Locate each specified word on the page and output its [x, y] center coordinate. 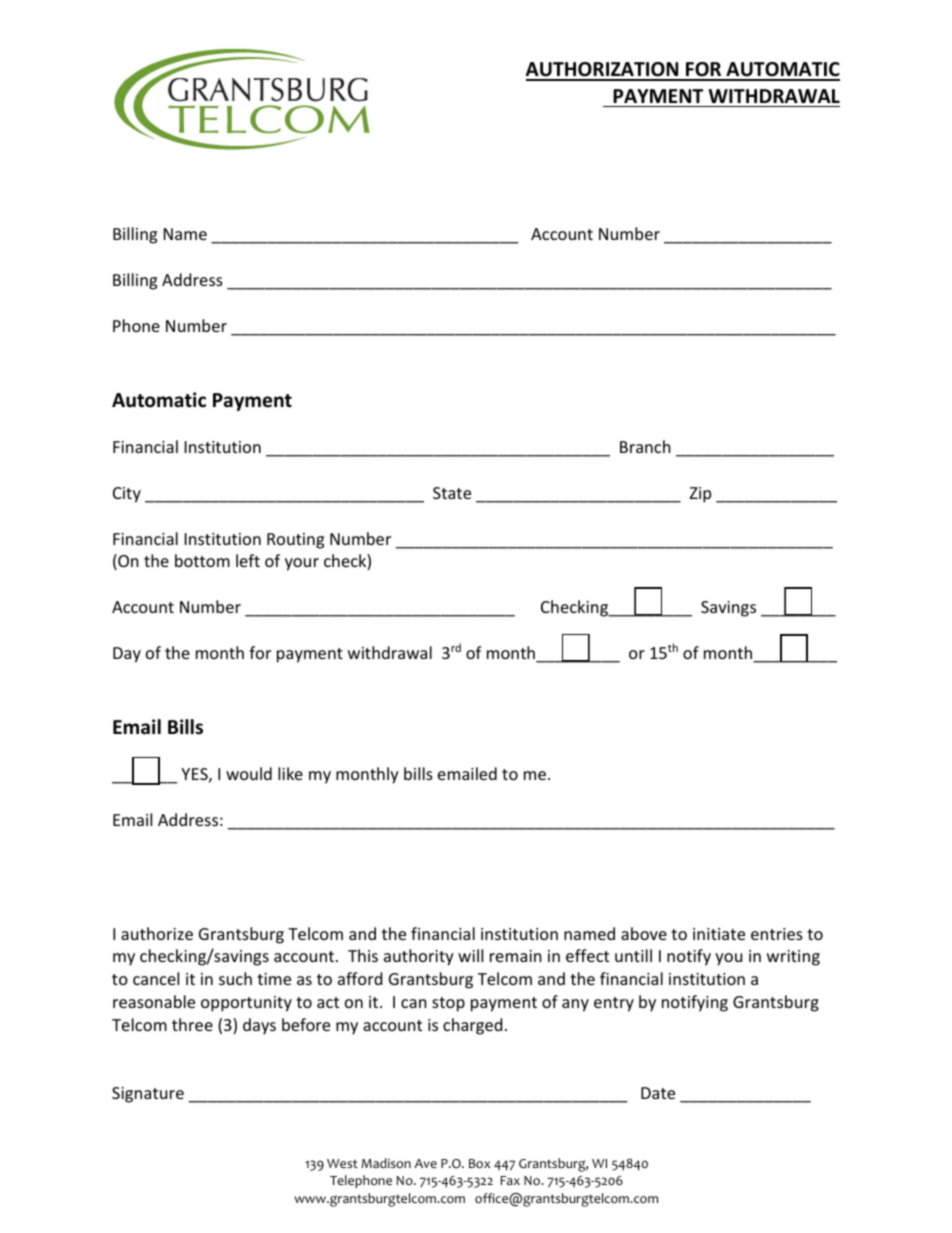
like [290, 773]
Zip [700, 495]
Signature [148, 1095]
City [127, 495]
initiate [719, 934]
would [249, 773]
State [452, 493]
